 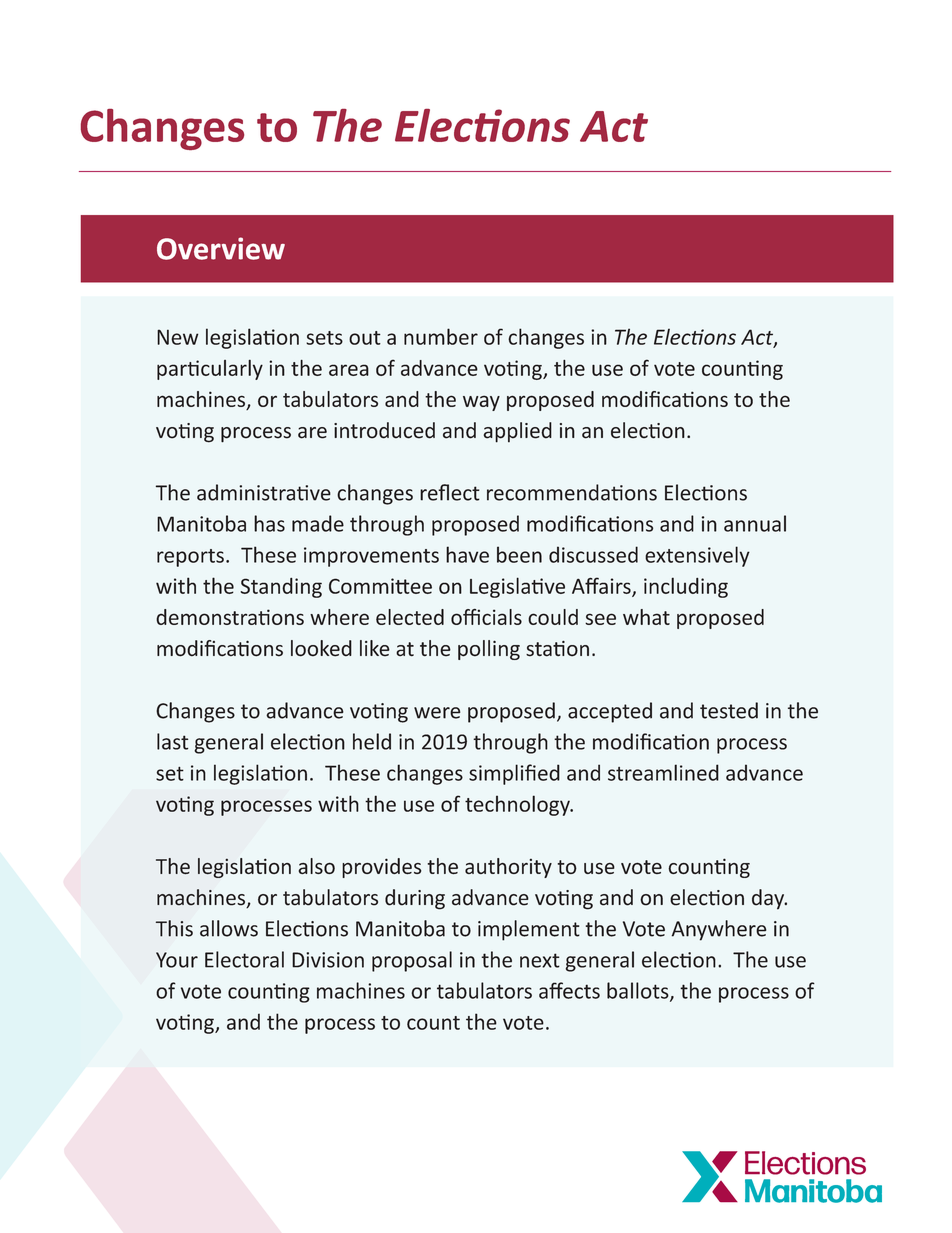 What do you see at coordinates (172, 741) in the document?
I see `last` at bounding box center [172, 741].
